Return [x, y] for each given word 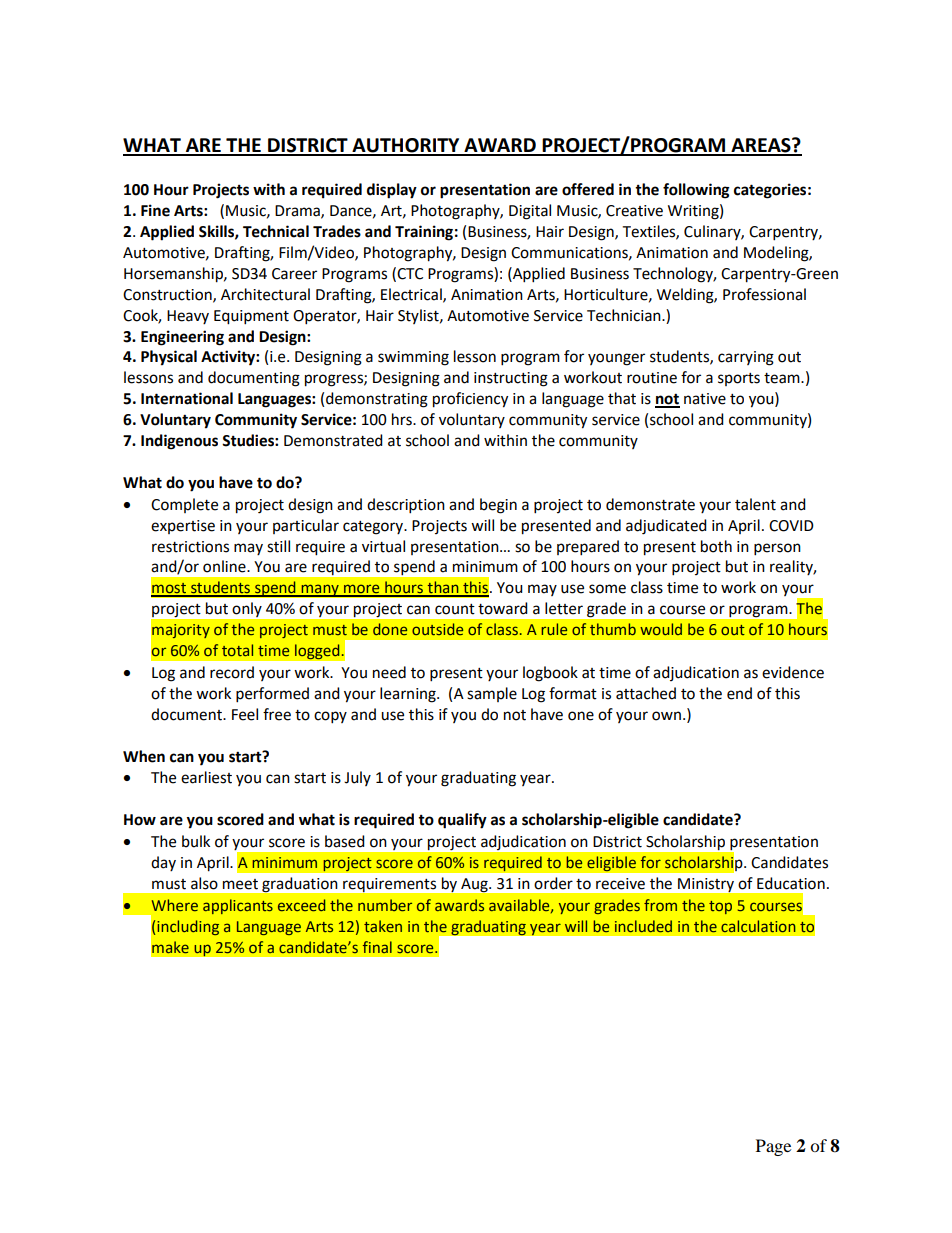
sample [492, 694]
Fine [155, 210]
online [225, 566]
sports [739, 379]
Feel [245, 714]
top [720, 907]
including [188, 927]
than [443, 588]
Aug [475, 885]
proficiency [470, 400]
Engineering [182, 338]
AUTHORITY [406, 146]
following [696, 191]
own [666, 716]
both [716, 546]
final [377, 947]
